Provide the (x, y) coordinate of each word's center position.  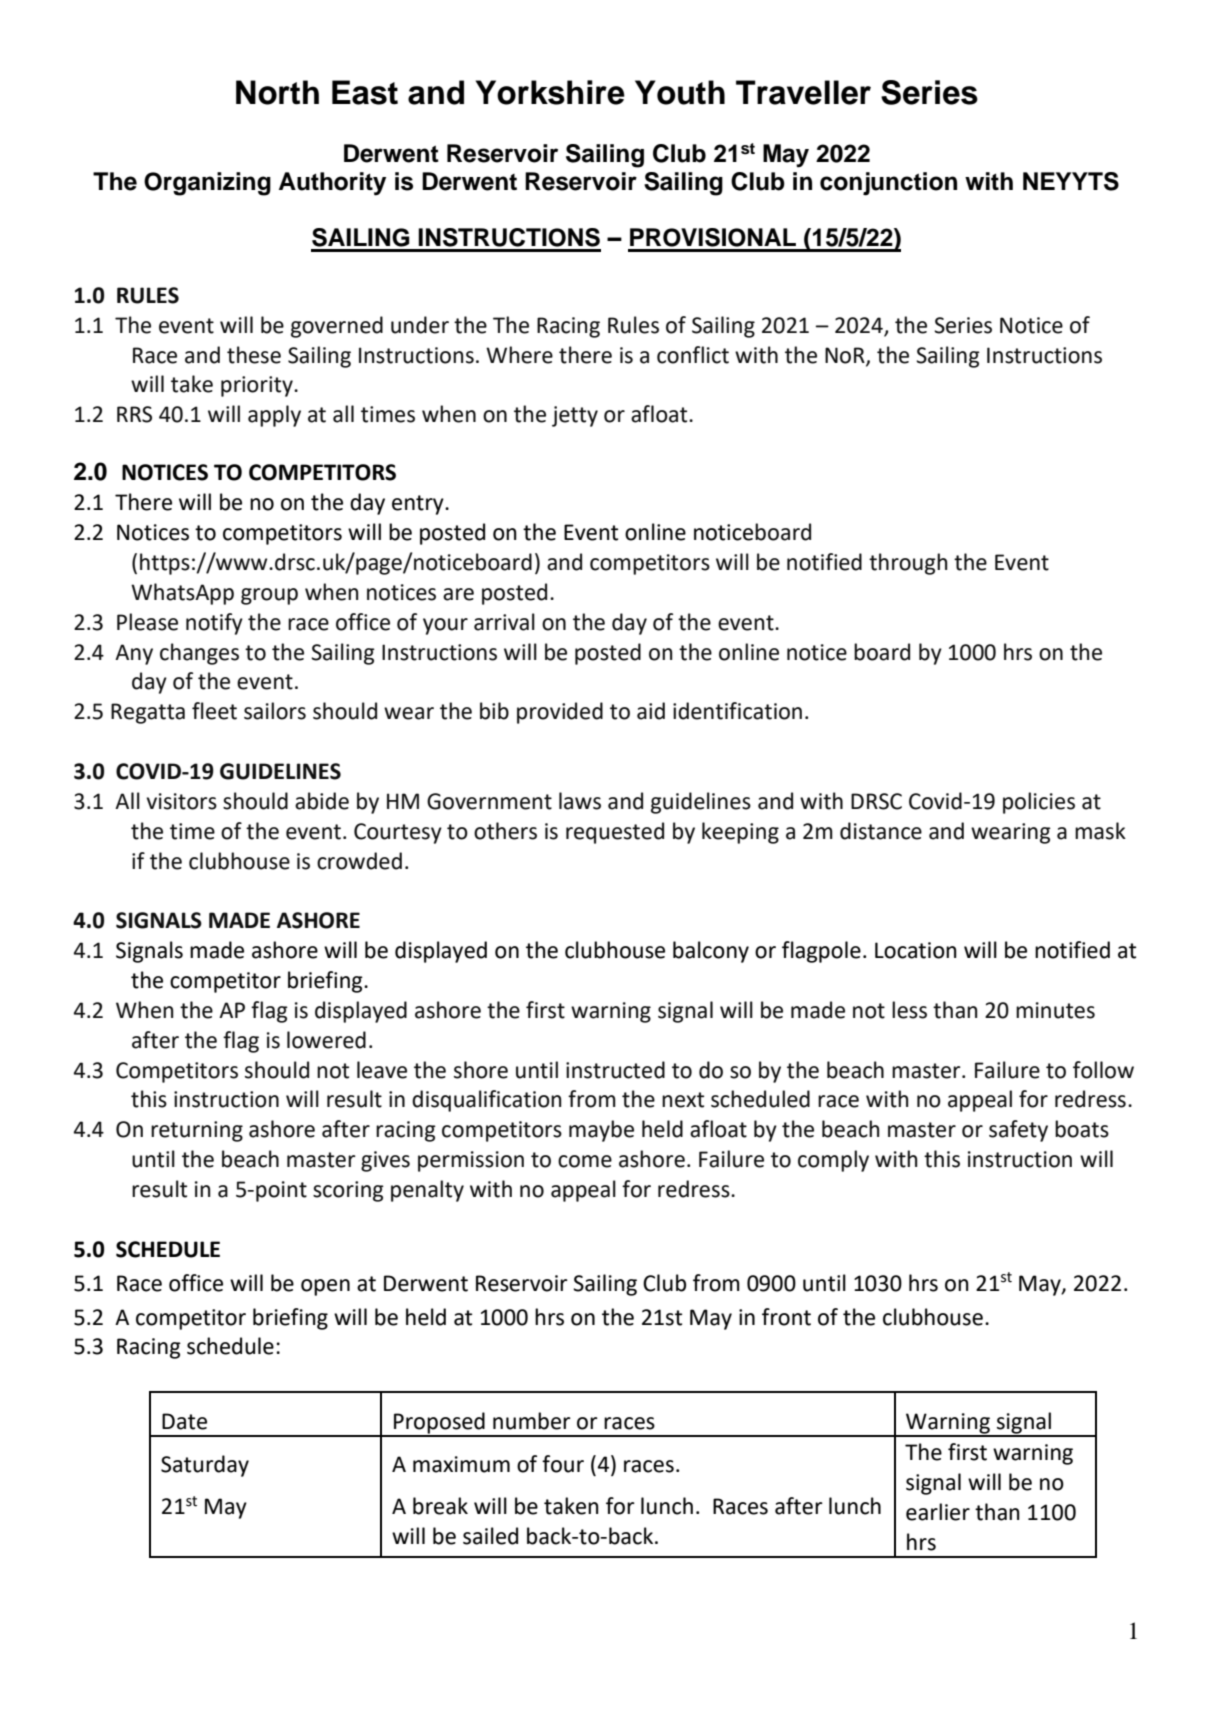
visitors (181, 801)
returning (197, 1131)
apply (274, 416)
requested (615, 833)
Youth (680, 92)
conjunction (888, 184)
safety (1018, 1131)
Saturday (205, 1466)
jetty (575, 416)
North (277, 92)
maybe (601, 1131)
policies (1039, 803)
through (908, 564)
